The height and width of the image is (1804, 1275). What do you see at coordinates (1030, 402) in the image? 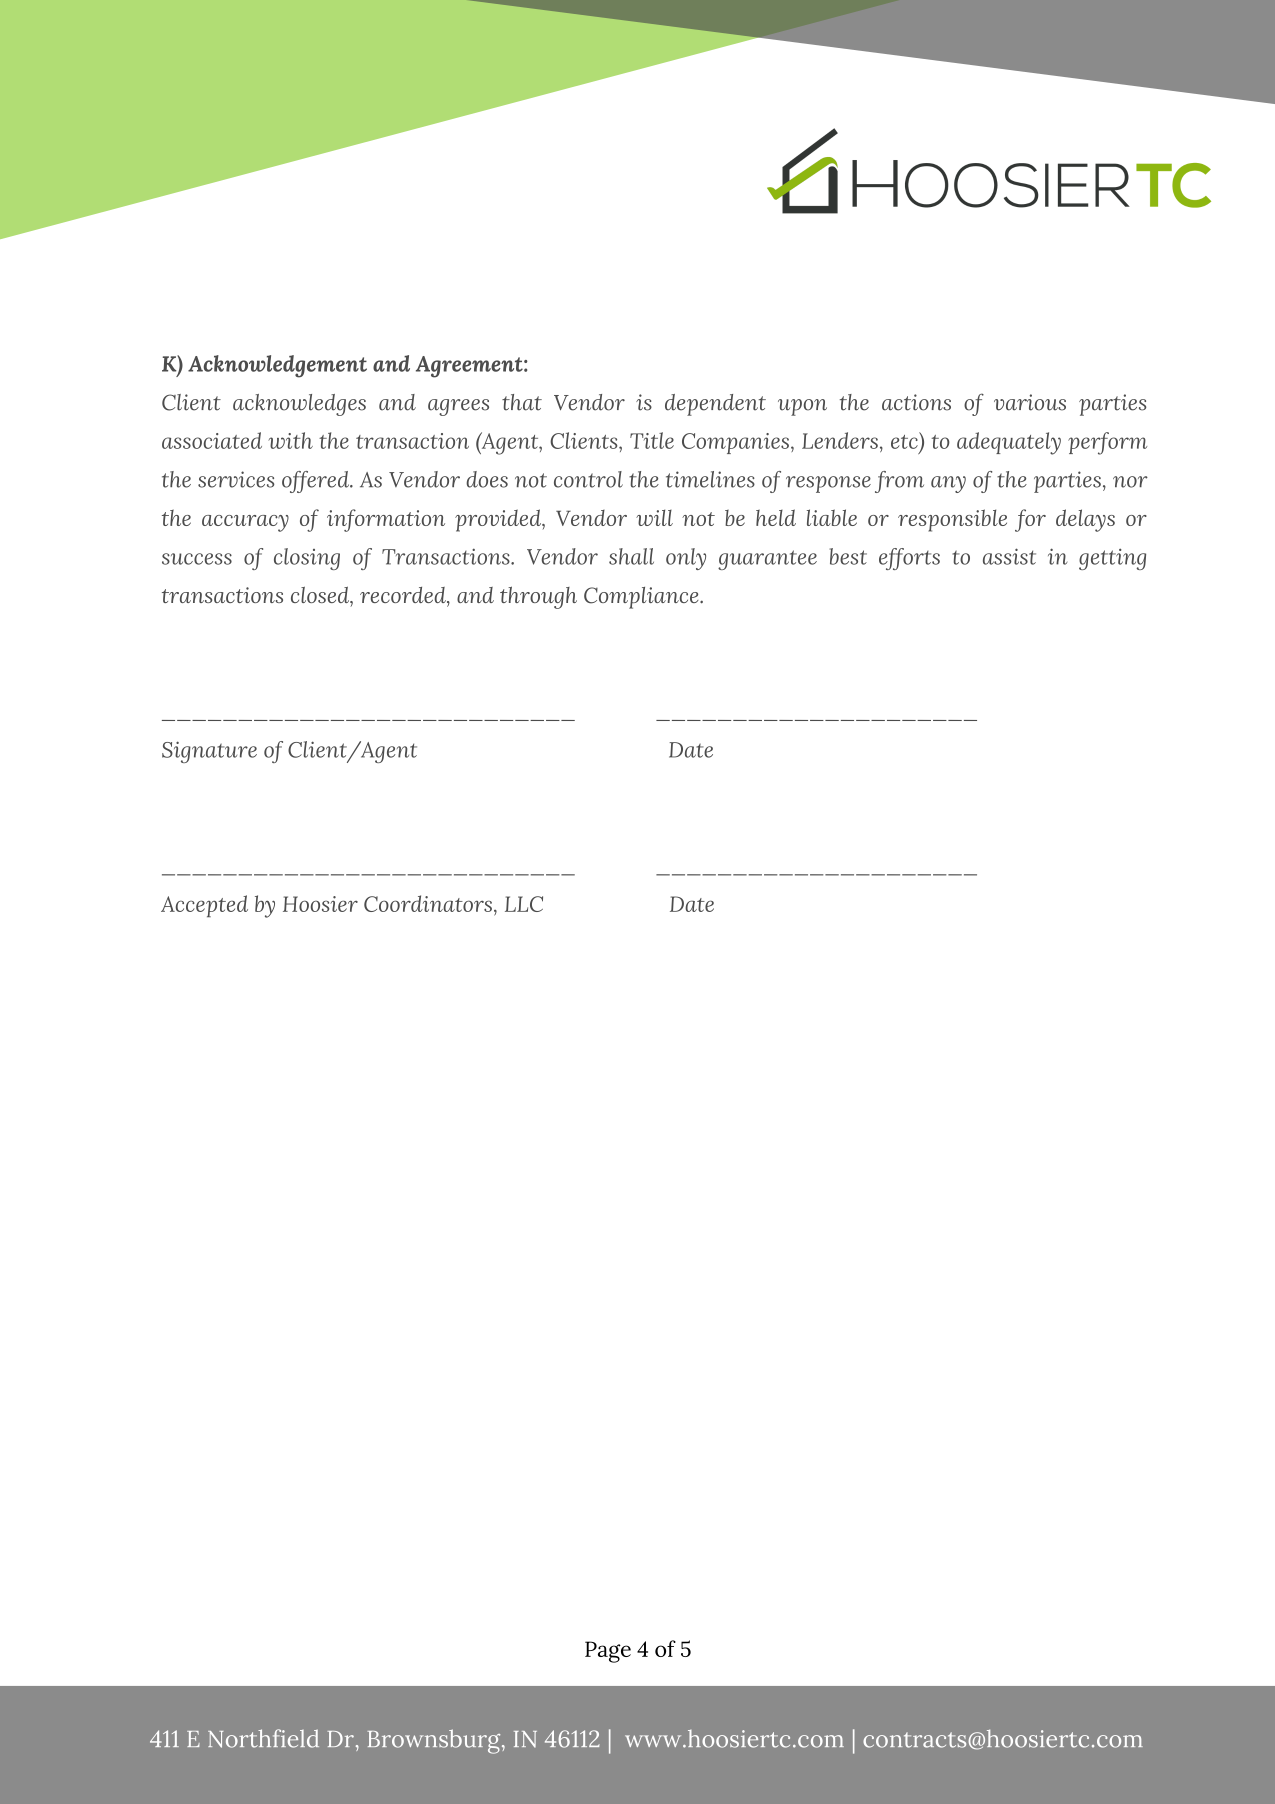
I see `various` at bounding box center [1030, 402].
